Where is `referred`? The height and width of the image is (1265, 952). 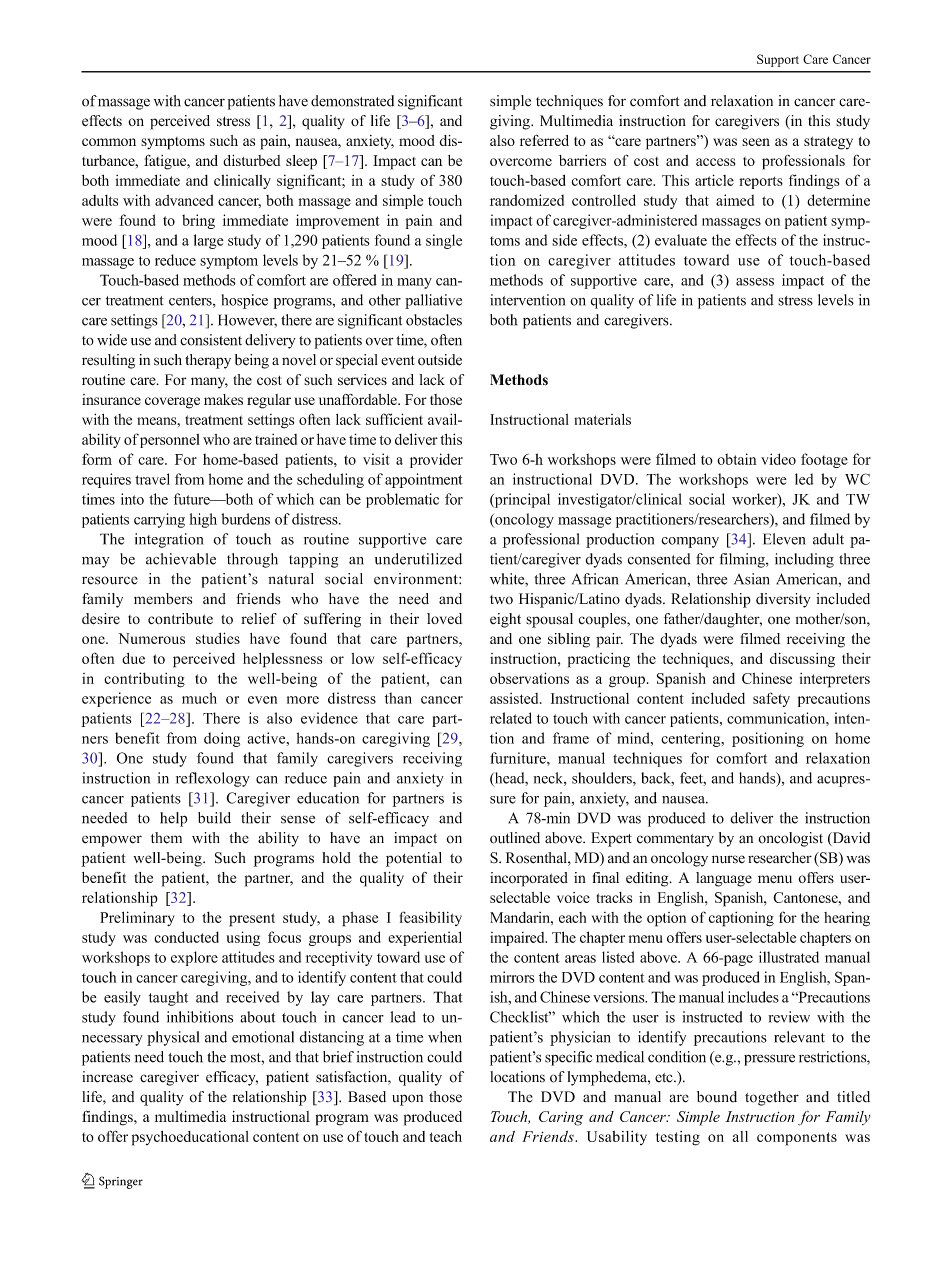
referred is located at coordinates (544, 140).
